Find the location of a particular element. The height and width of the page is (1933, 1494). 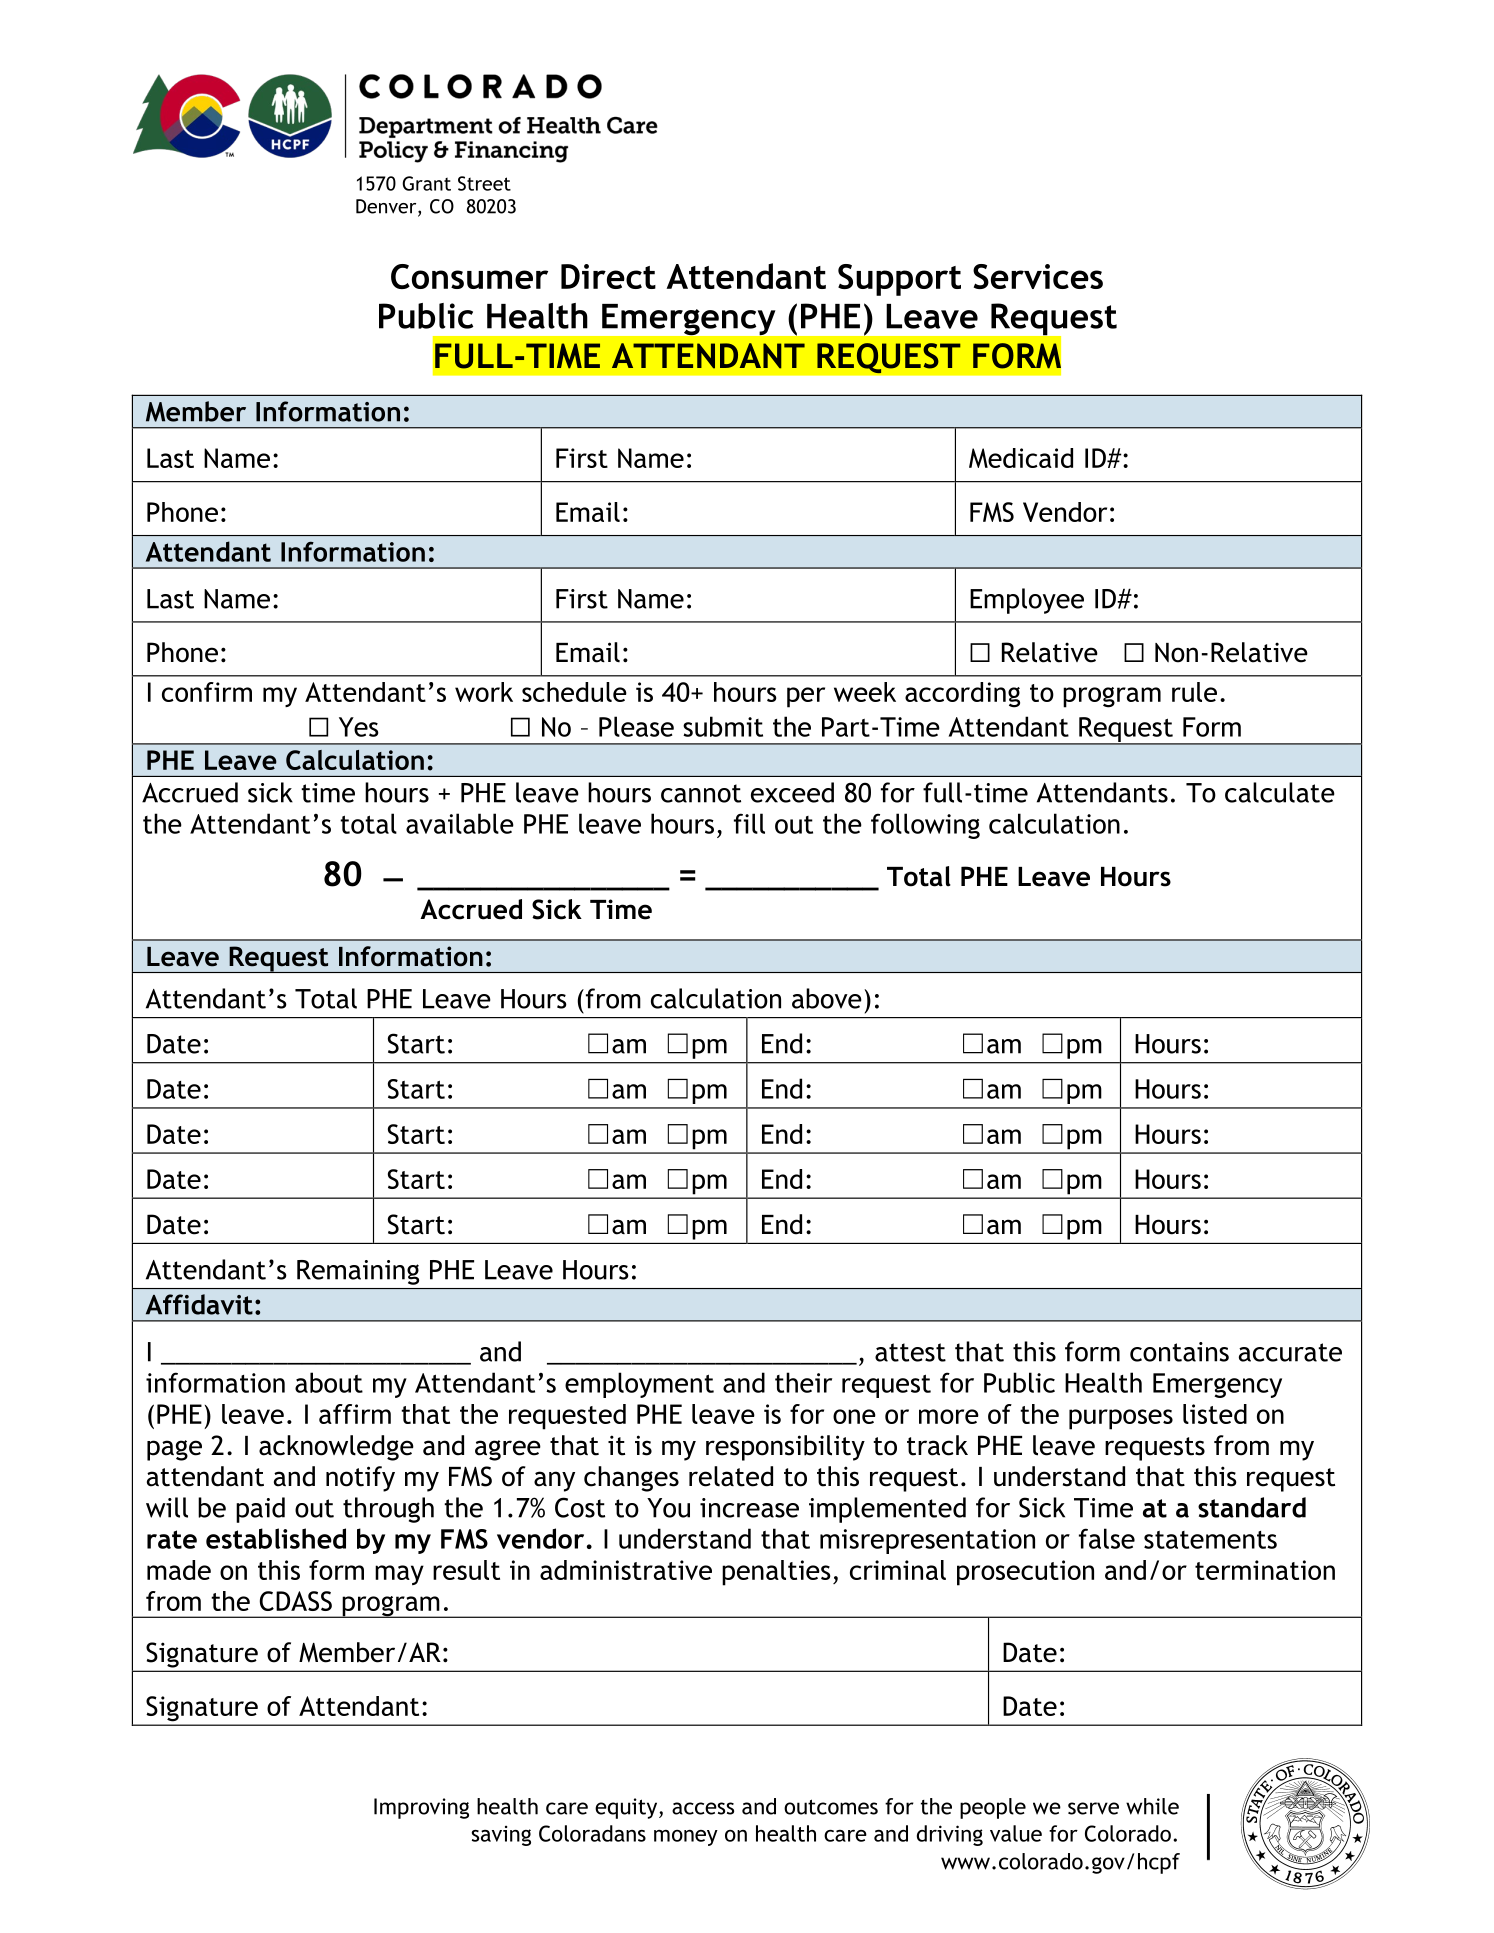

access is located at coordinates (703, 1808).
